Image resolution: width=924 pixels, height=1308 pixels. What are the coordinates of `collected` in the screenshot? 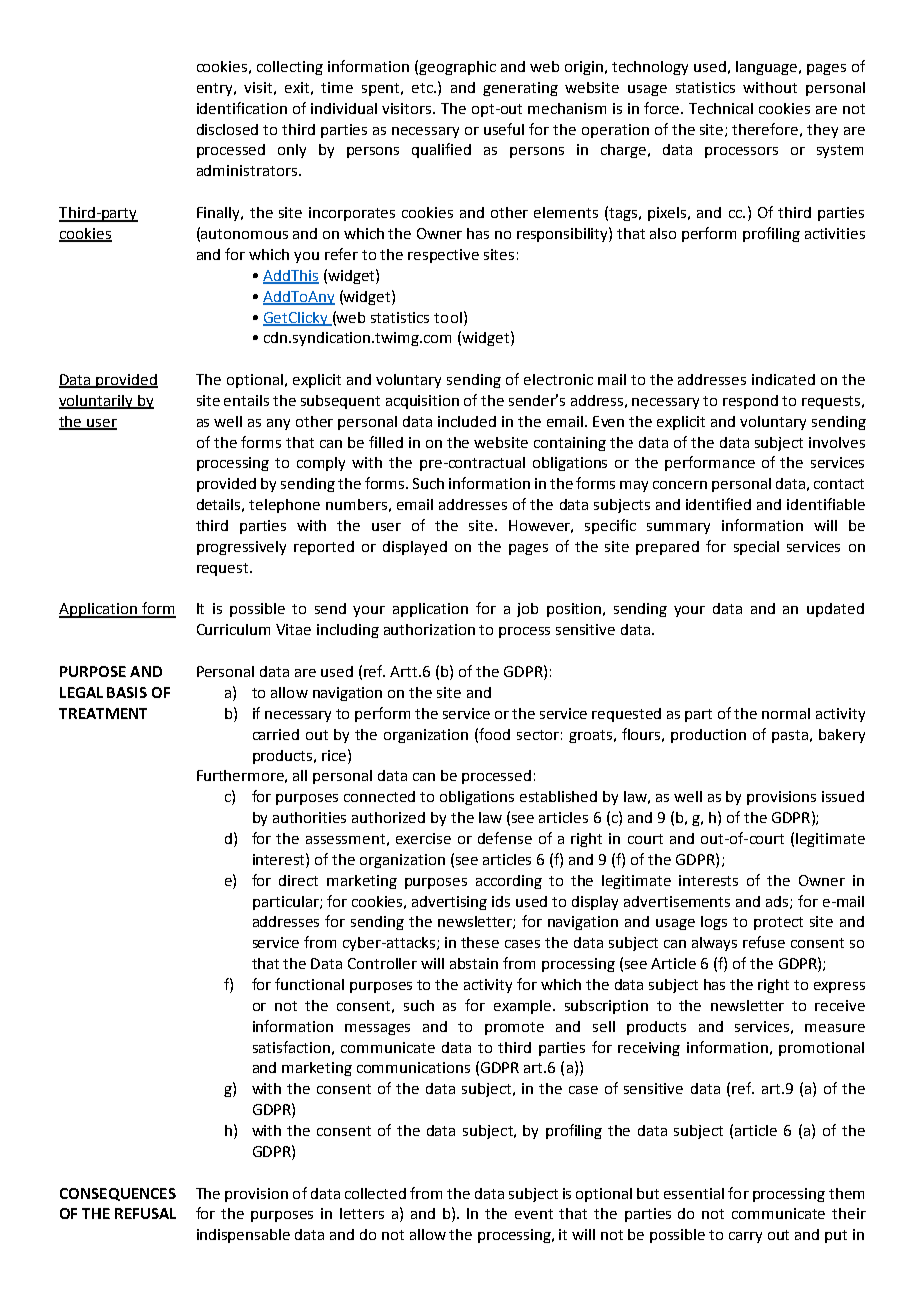 It's located at (375, 1193).
